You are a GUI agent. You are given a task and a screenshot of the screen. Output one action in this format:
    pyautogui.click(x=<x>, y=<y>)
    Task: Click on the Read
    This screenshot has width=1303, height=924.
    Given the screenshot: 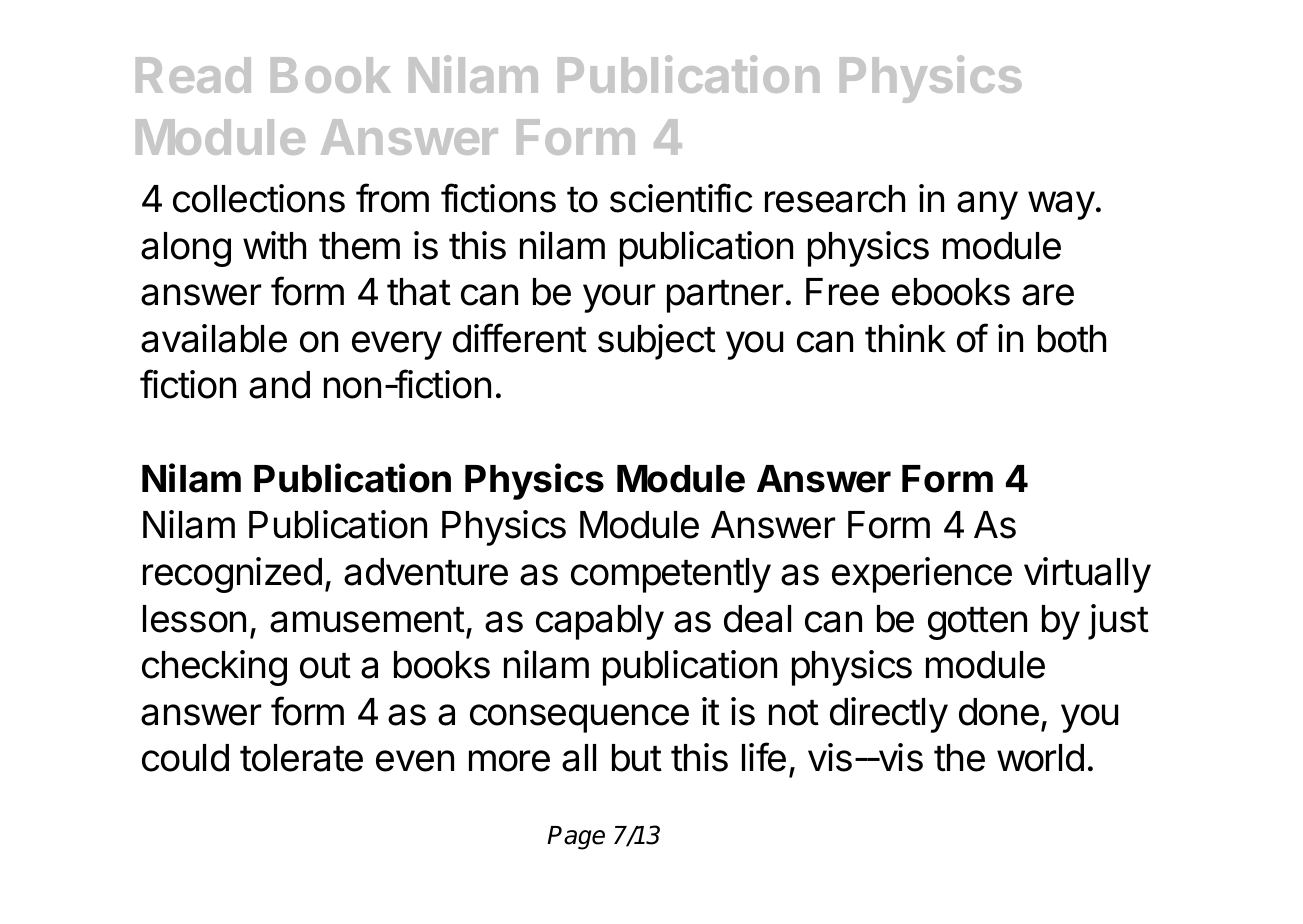 What is the action you would take?
    pyautogui.click(x=193, y=75)
